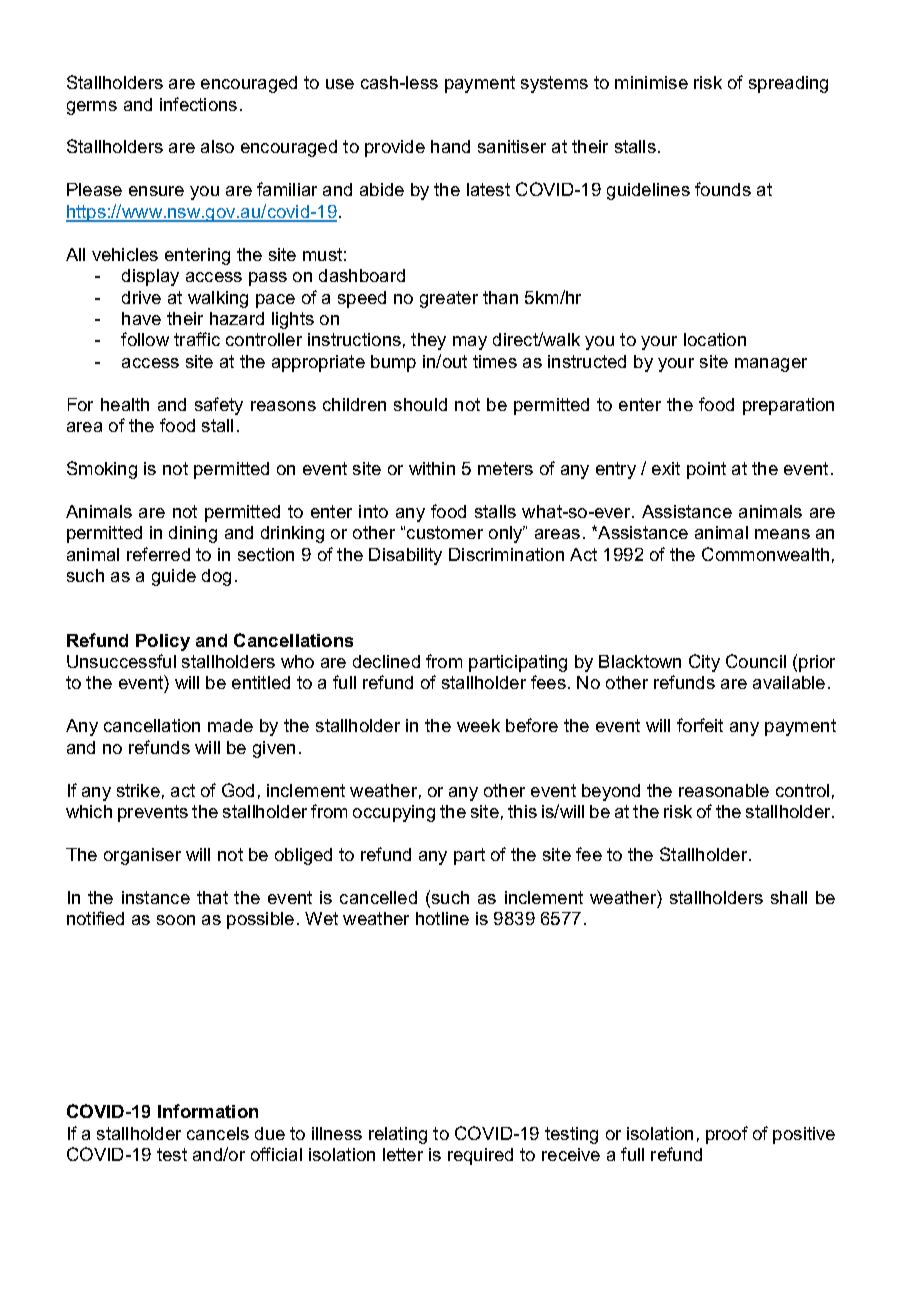 Image resolution: width=924 pixels, height=1308 pixels. Describe the element at coordinates (788, 84) in the screenshot. I see `spreading` at that location.
